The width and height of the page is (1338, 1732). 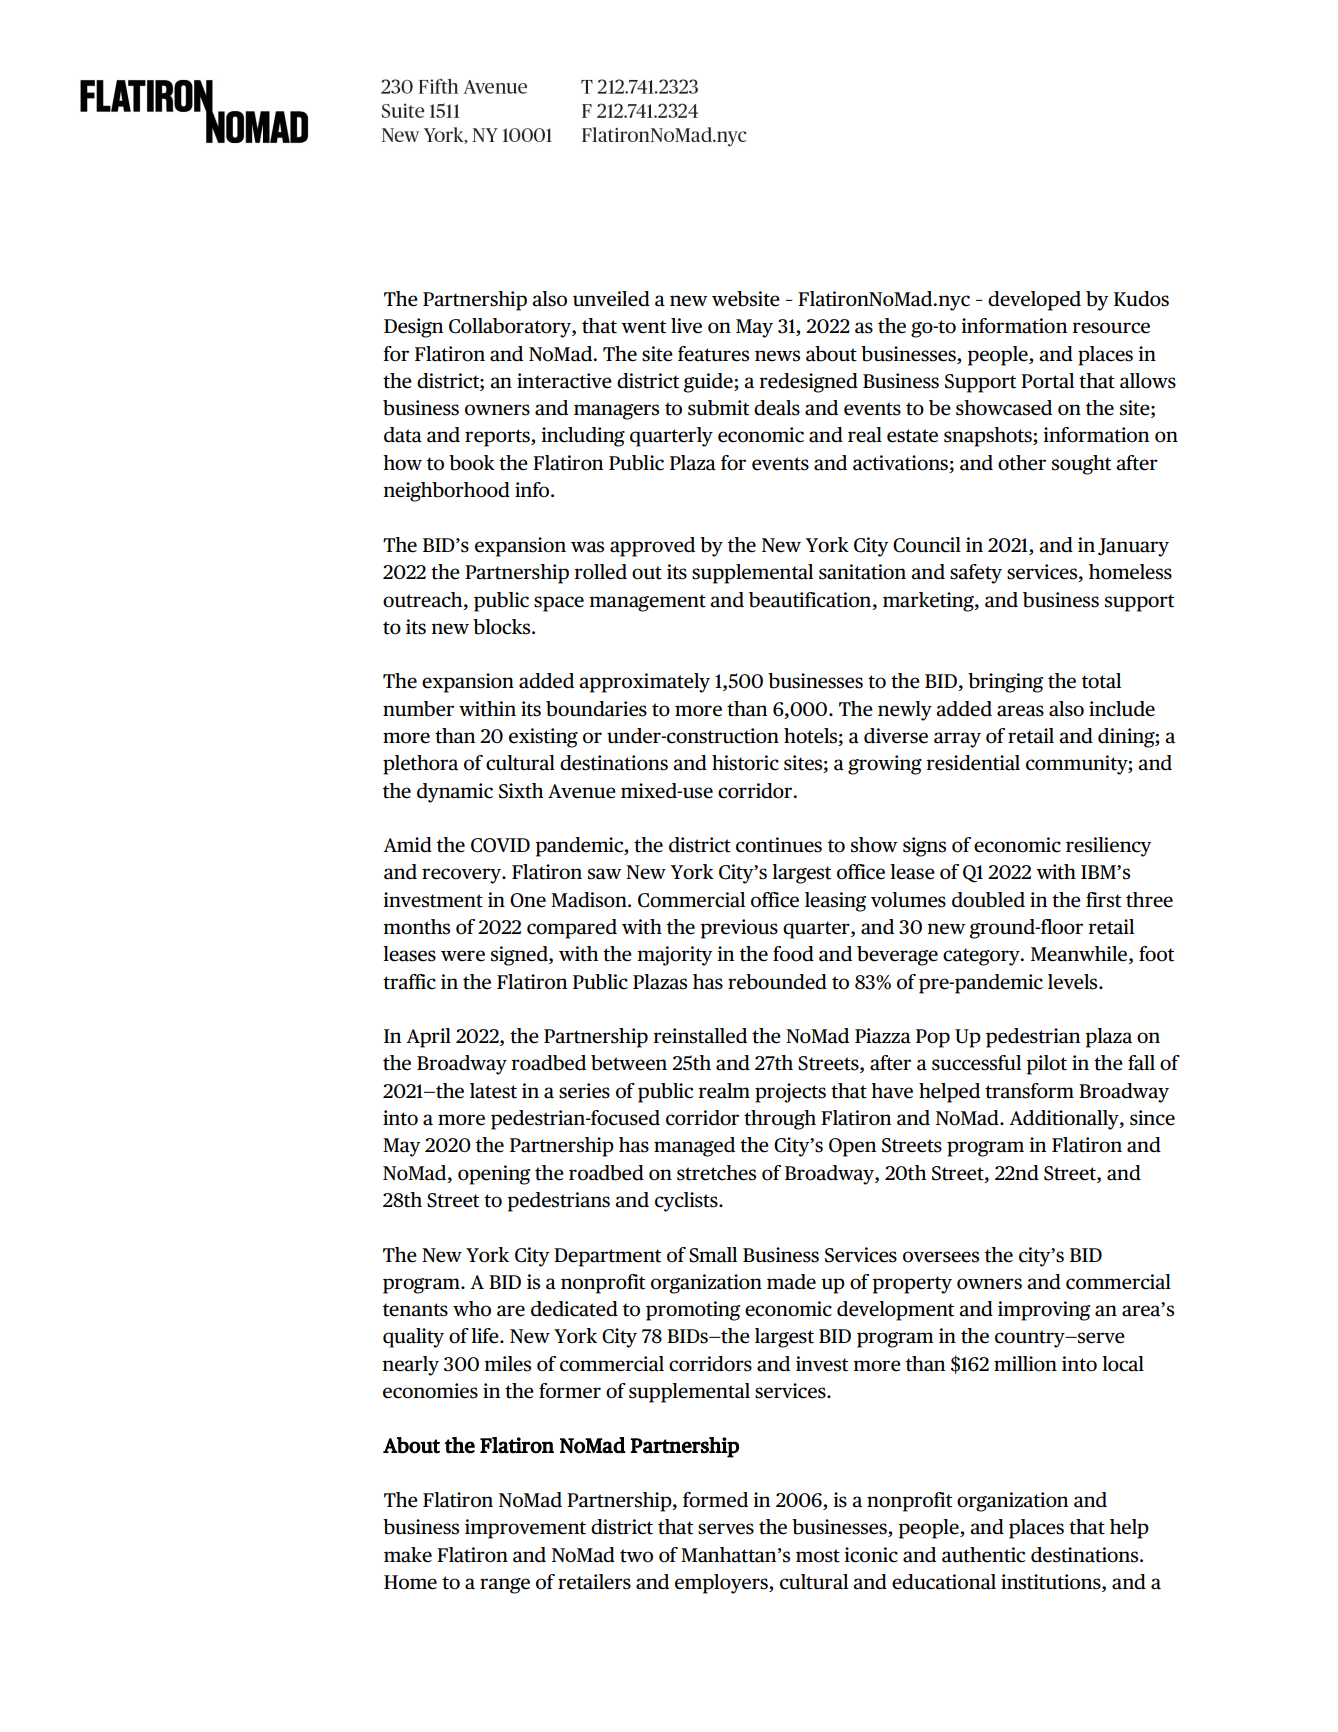 What do you see at coordinates (777, 356) in the page?
I see `news` at bounding box center [777, 356].
